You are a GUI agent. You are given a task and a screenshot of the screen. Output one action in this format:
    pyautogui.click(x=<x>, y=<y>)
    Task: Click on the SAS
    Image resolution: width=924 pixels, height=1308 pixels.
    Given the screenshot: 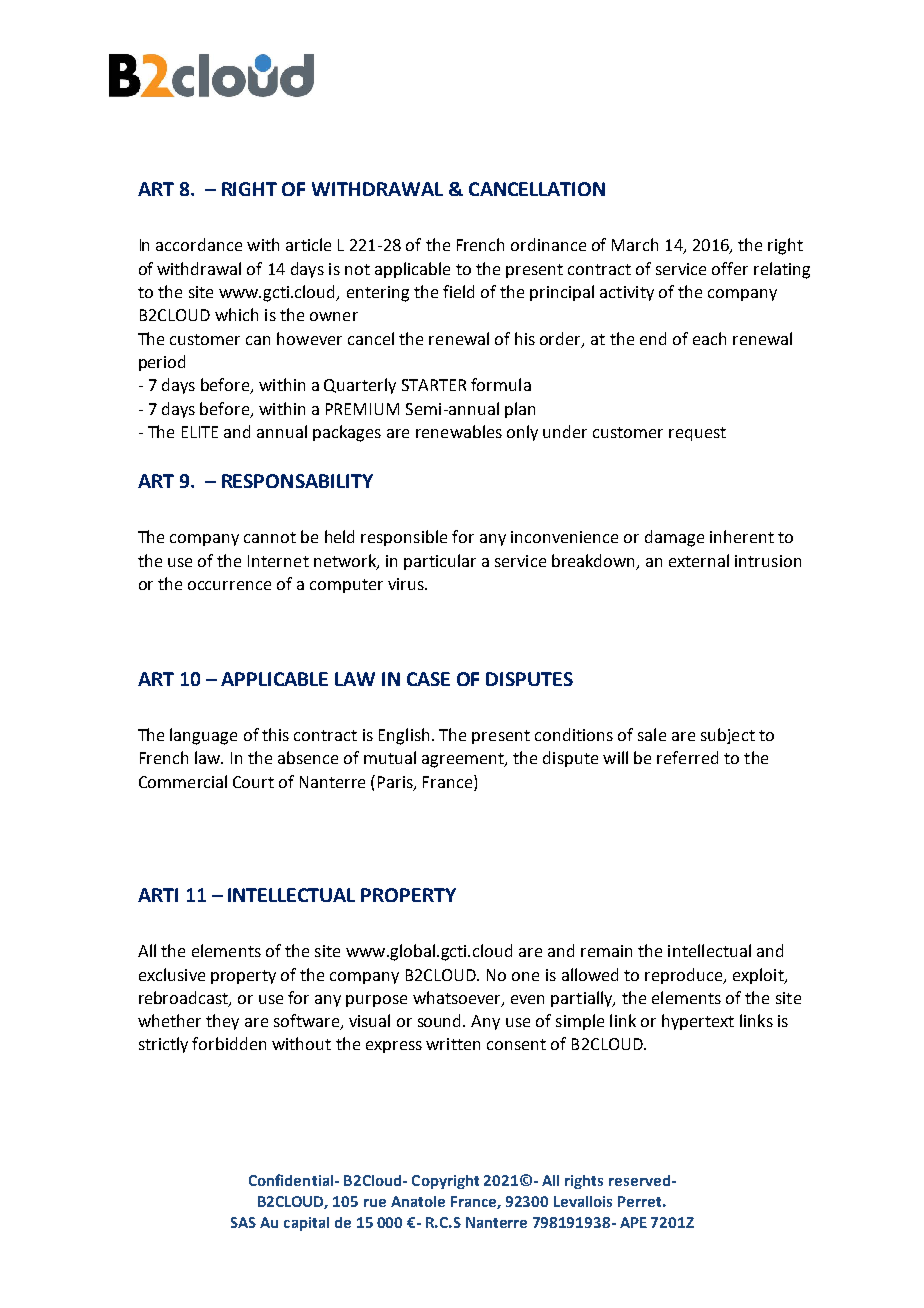 What is the action you would take?
    pyautogui.click(x=243, y=1222)
